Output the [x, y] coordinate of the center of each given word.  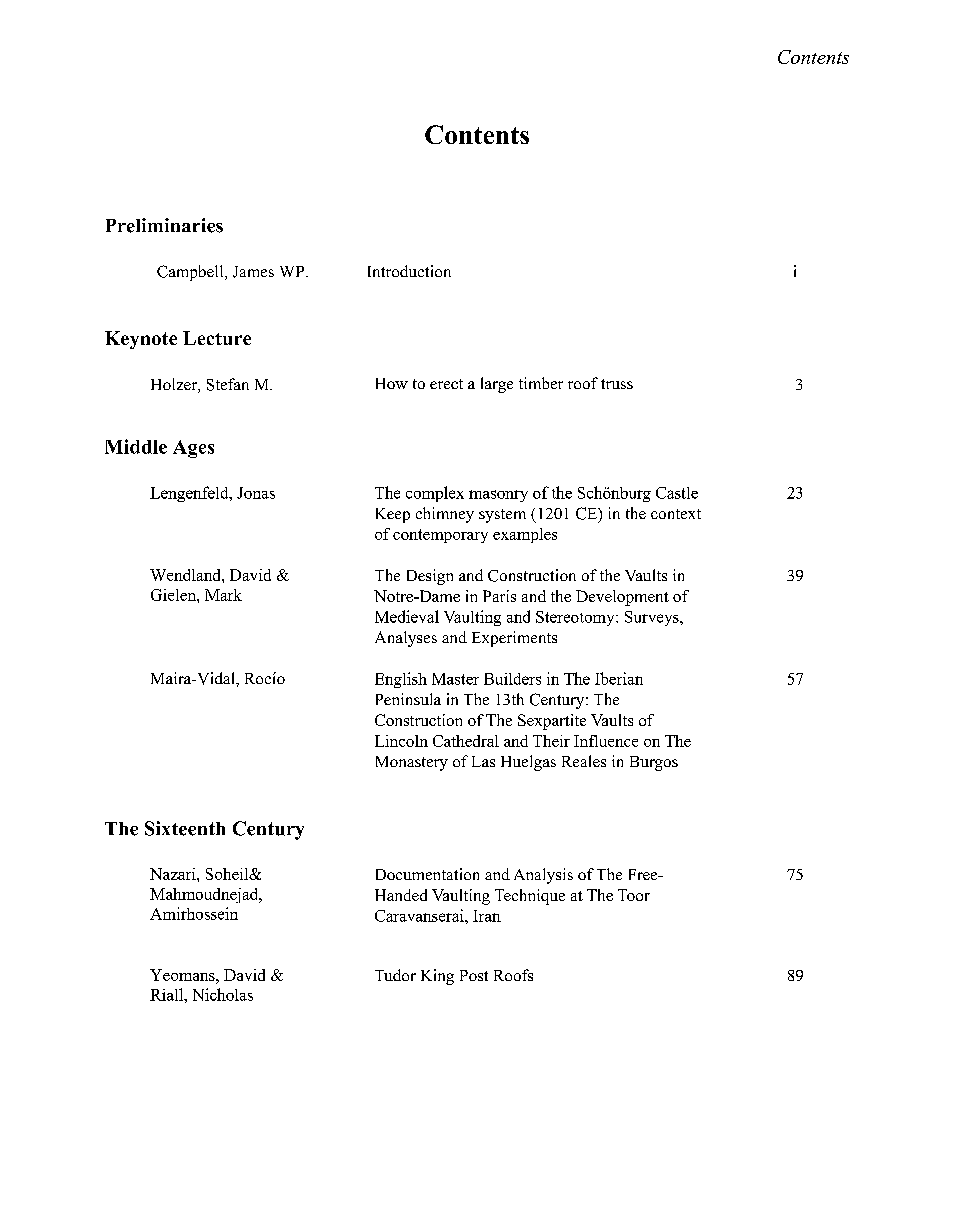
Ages [193, 449]
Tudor [395, 975]
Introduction [409, 271]
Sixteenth [185, 828]
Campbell [191, 273]
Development [622, 598]
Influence [606, 741]
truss [617, 384]
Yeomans [183, 975]
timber [541, 383]
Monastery [412, 763]
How [392, 383]
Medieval [407, 616]
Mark [223, 595]
